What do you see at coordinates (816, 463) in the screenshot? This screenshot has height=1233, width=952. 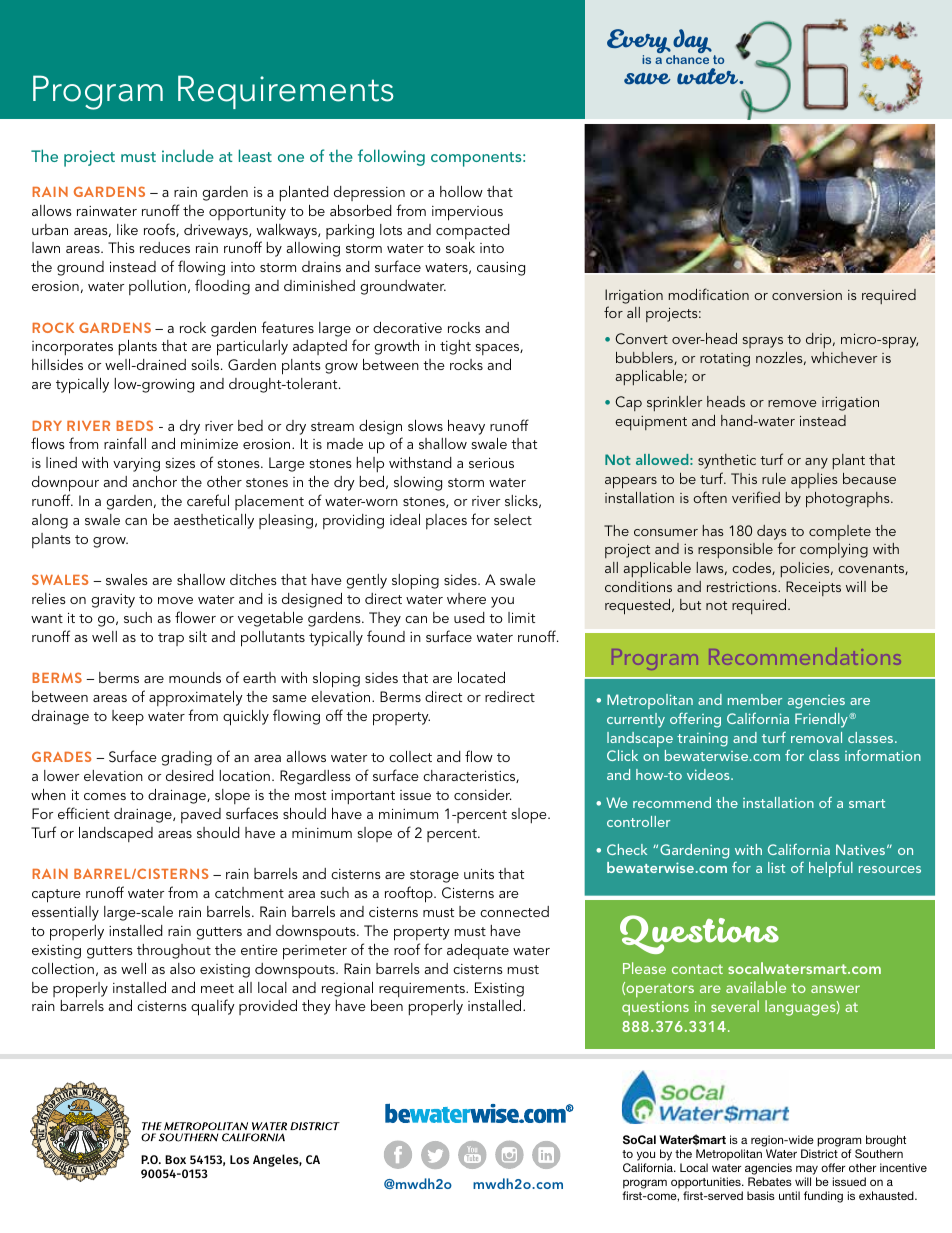 I see `any` at bounding box center [816, 463].
